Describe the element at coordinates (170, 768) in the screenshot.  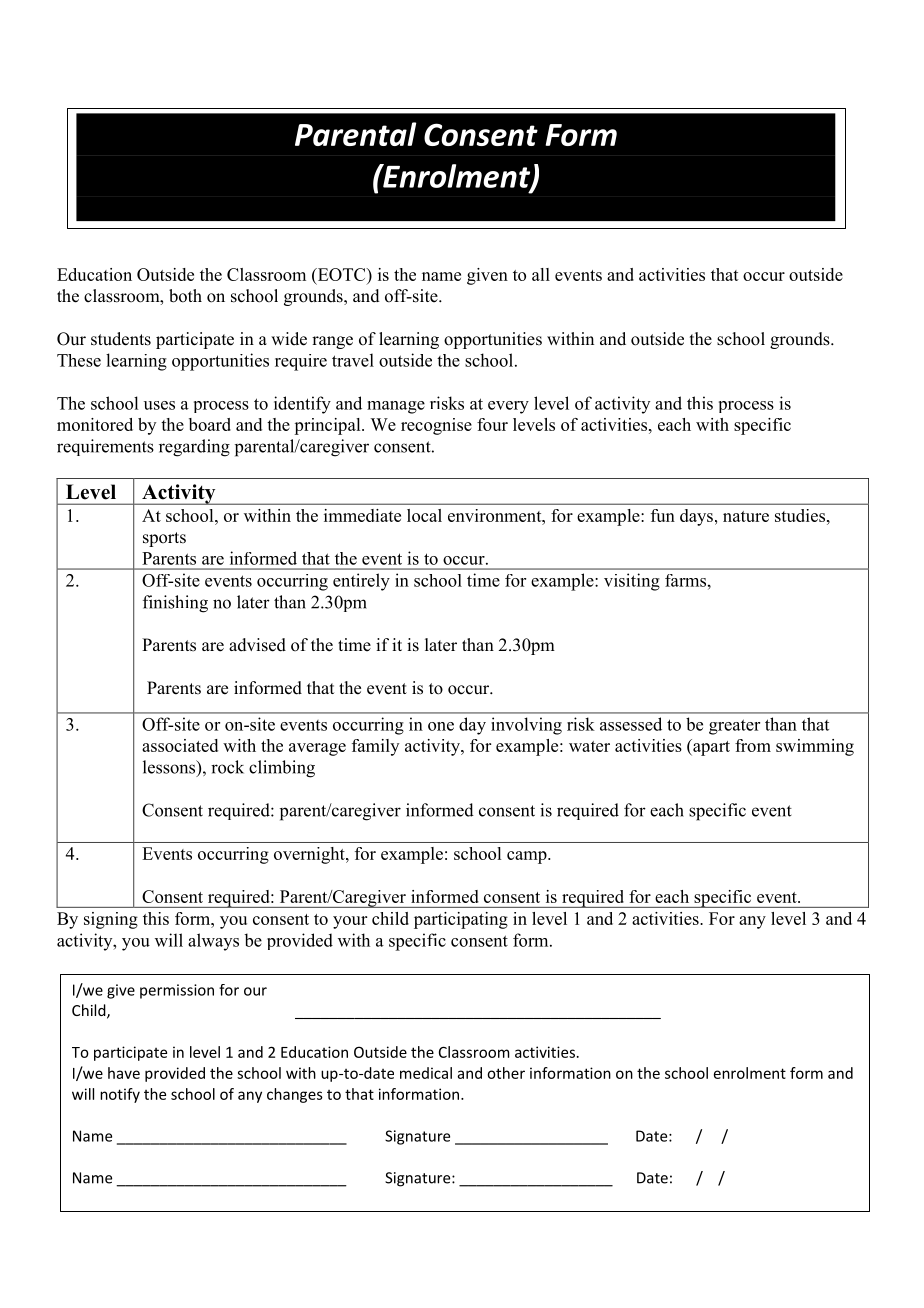
I see `lessons` at that location.
